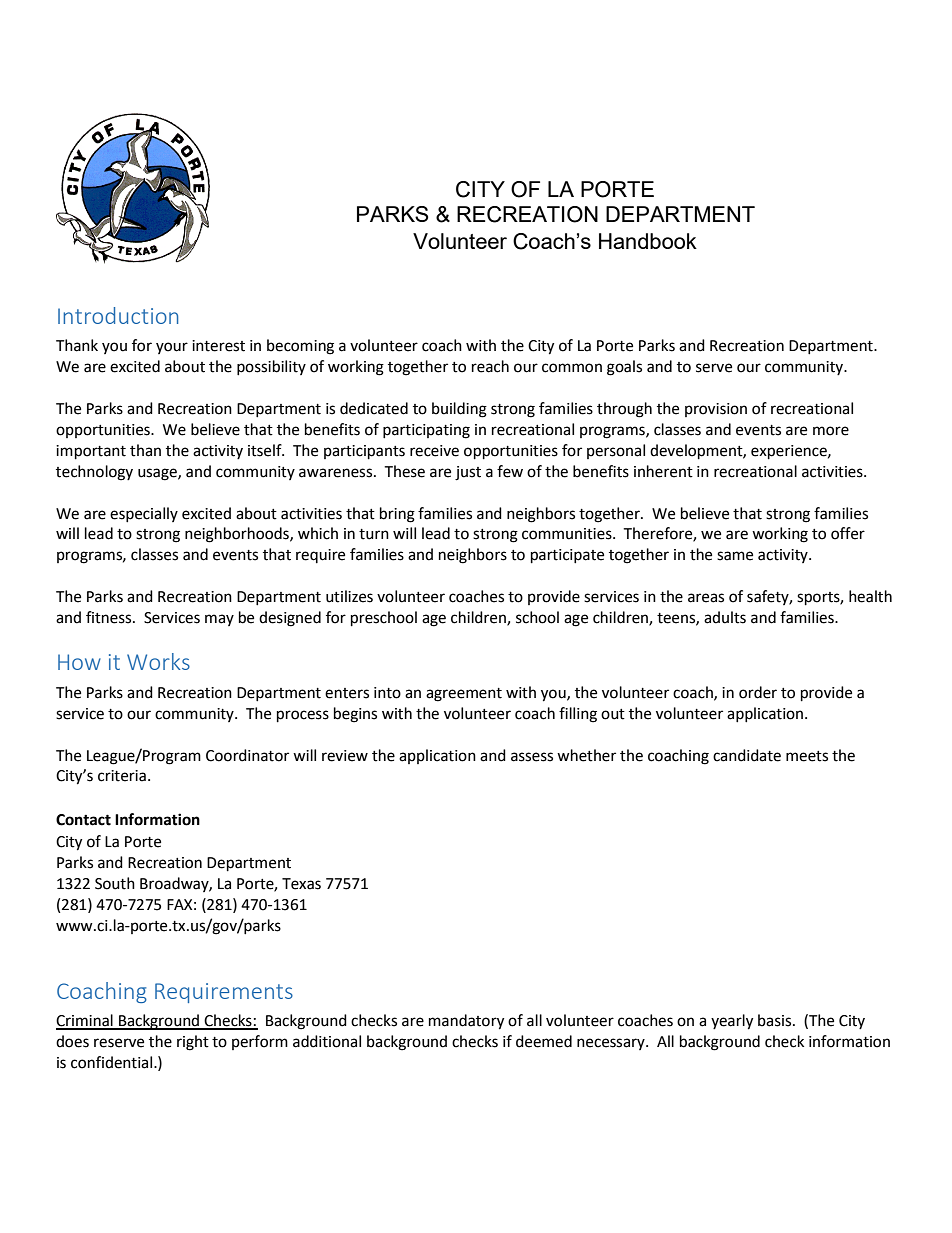 The height and width of the page is (1233, 952). What do you see at coordinates (110, 617) in the page?
I see `fitness` at bounding box center [110, 617].
